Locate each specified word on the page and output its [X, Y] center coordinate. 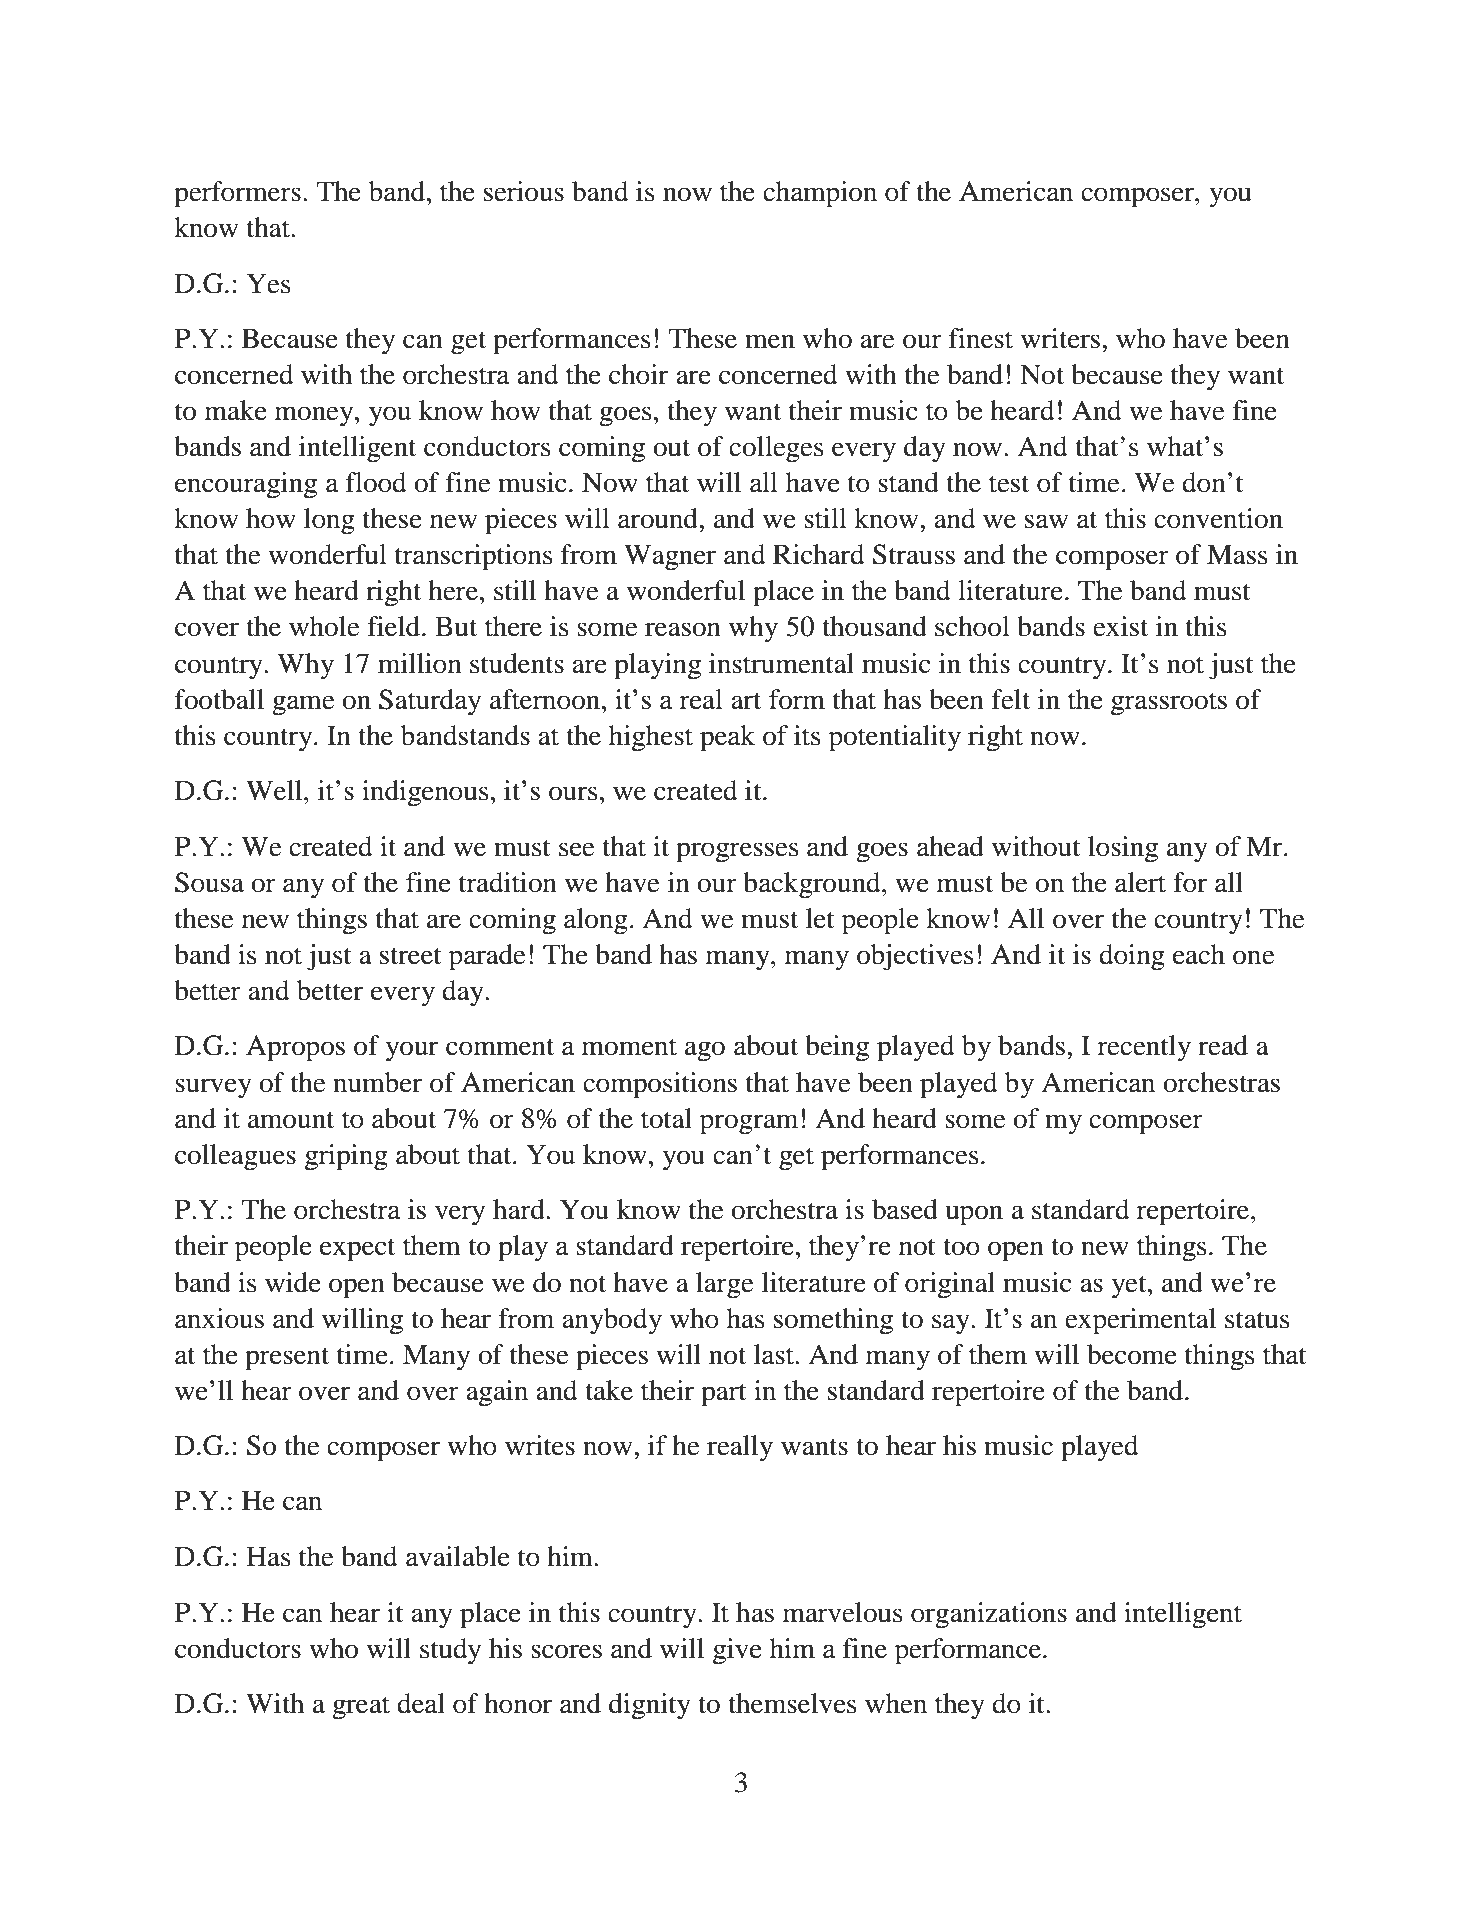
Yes [269, 283]
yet [1130, 1287]
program [749, 1124]
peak [727, 738]
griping [346, 1157]
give [737, 1651]
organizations [989, 1615]
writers [1060, 338]
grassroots [1169, 704]
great [361, 1708]
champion [820, 194]
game [303, 705]
